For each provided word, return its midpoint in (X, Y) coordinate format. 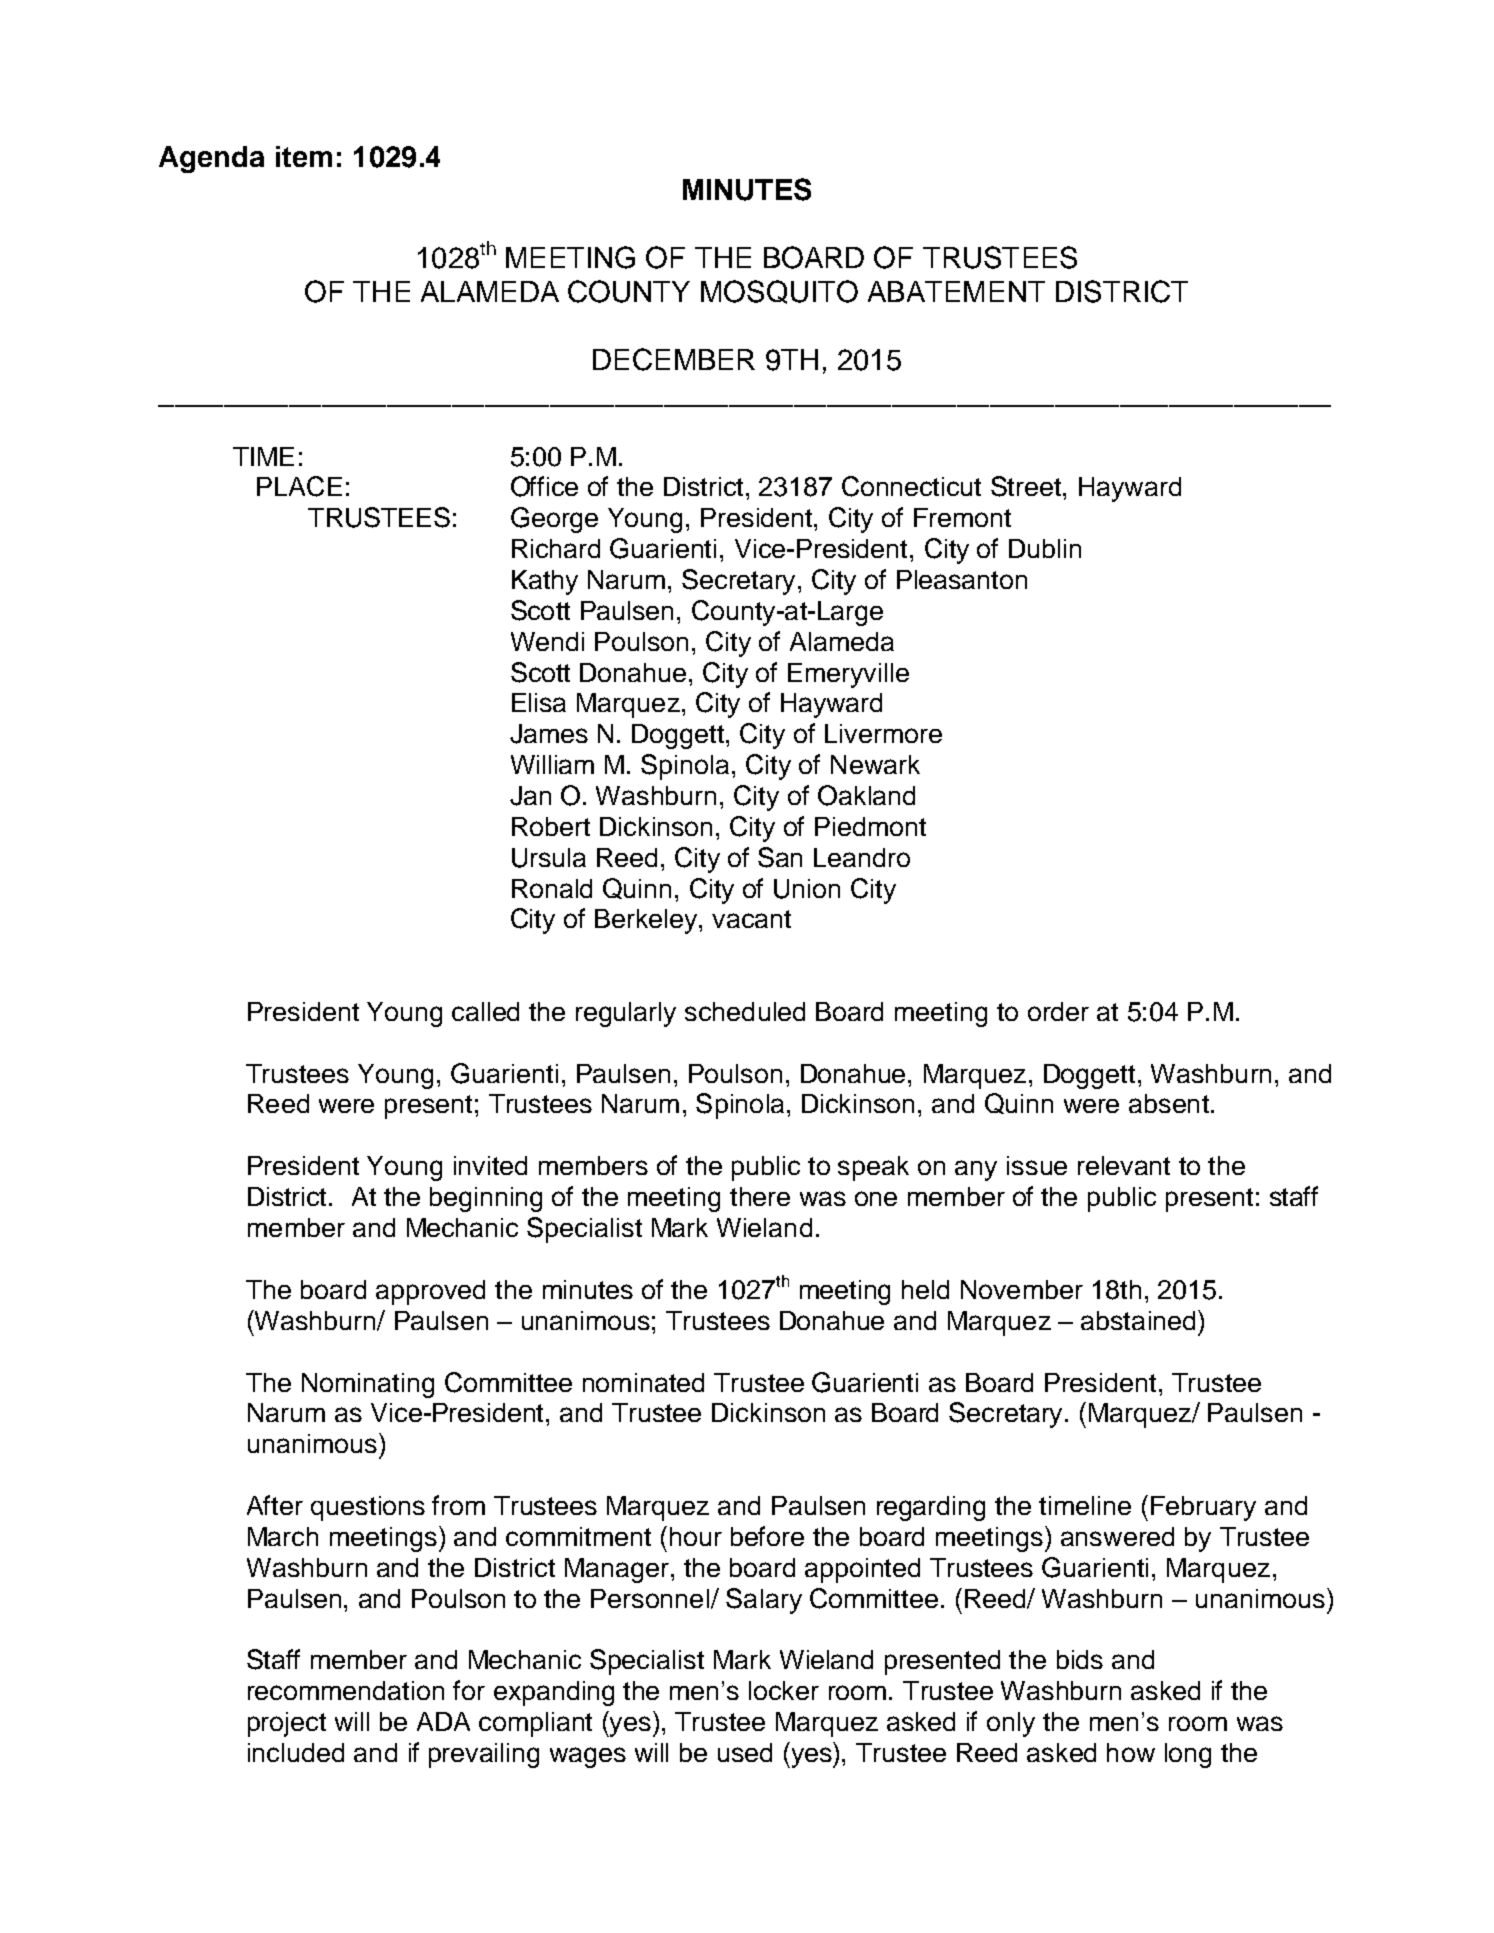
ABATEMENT (956, 291)
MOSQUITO (779, 292)
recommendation (346, 1690)
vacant (751, 919)
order (1058, 1011)
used (745, 1752)
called (485, 1011)
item (304, 156)
